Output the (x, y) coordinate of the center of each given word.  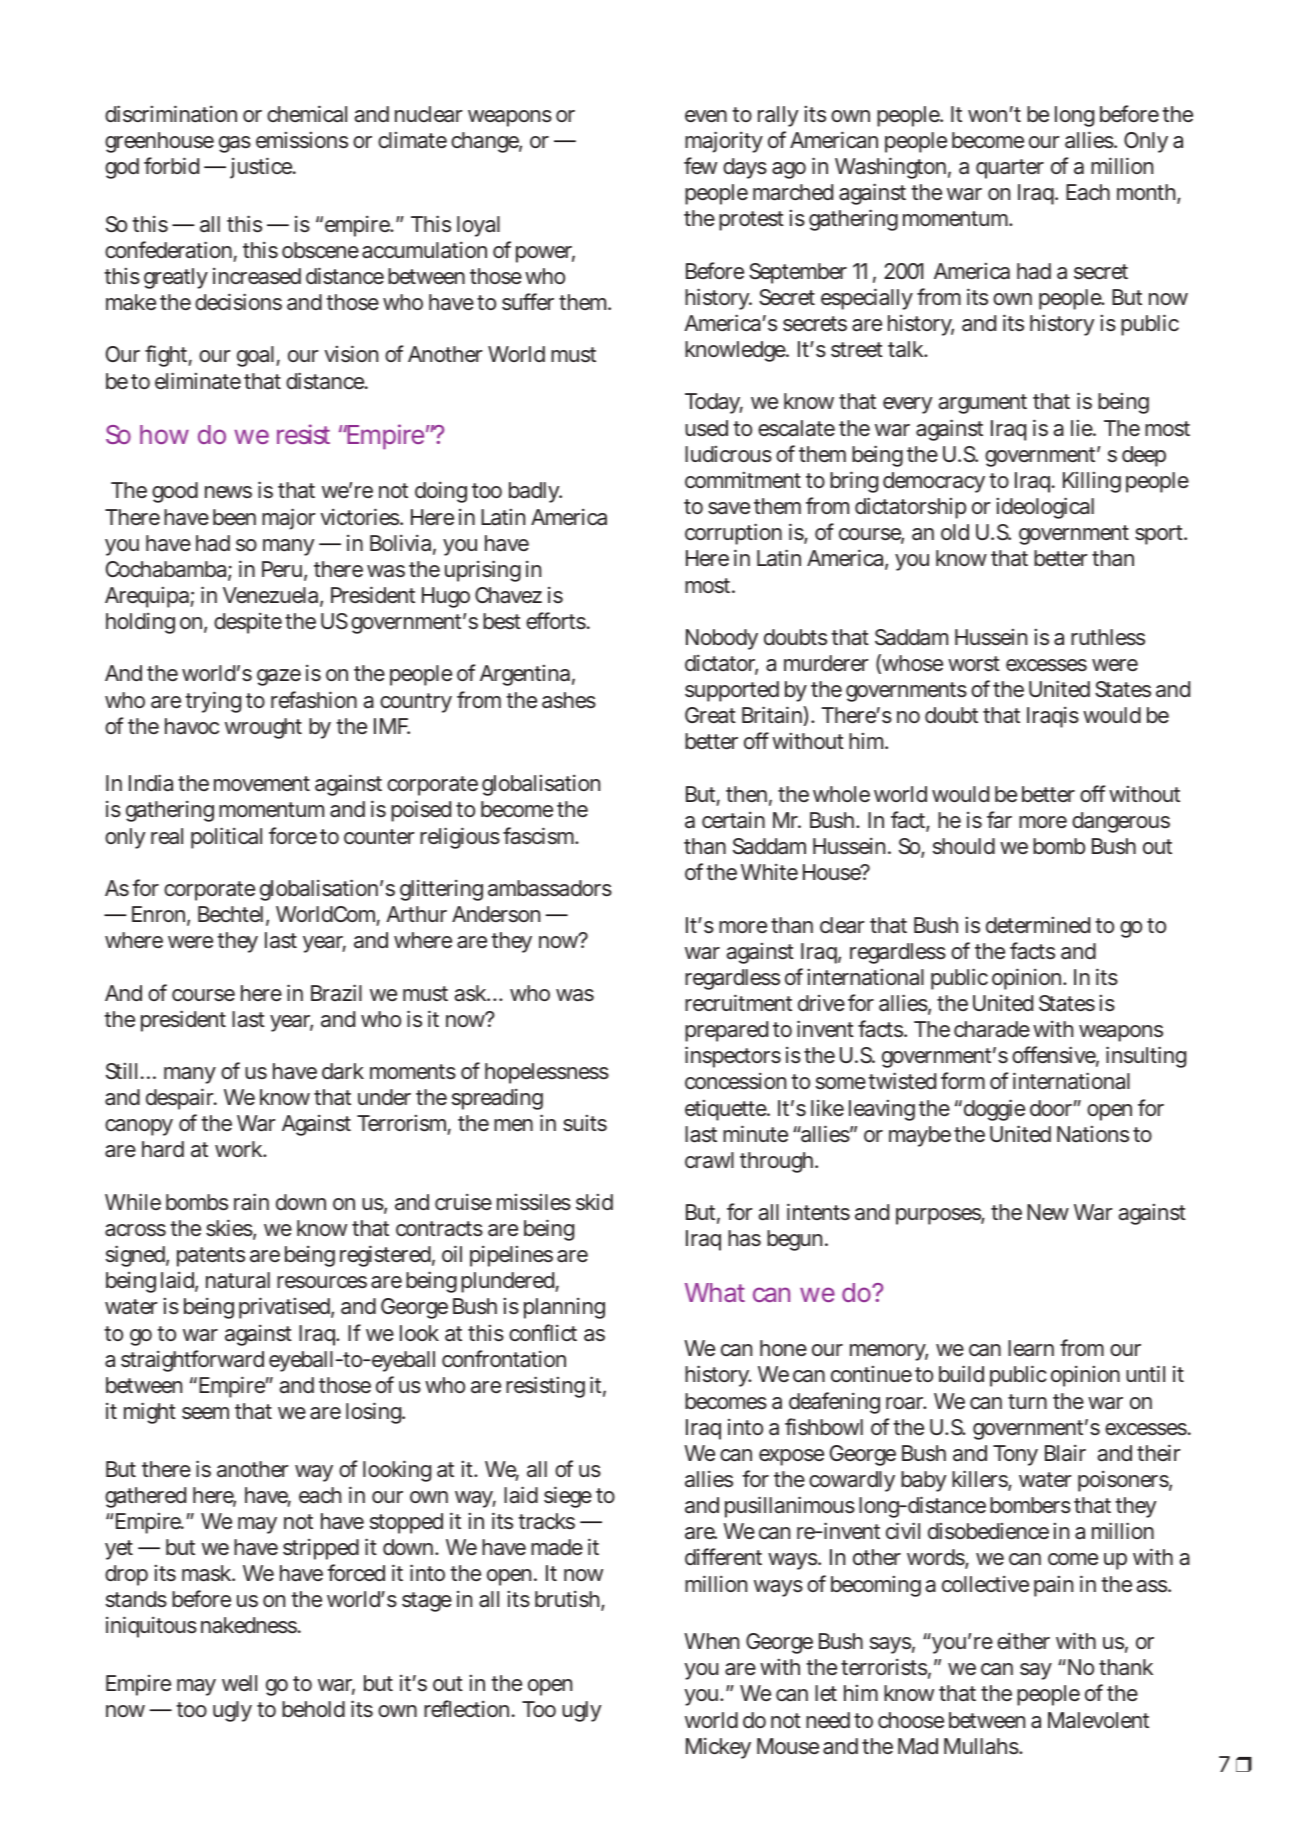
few (700, 165)
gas (235, 144)
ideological (1045, 508)
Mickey (718, 1748)
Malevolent (1098, 1720)
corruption (733, 534)
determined (1038, 925)
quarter (1010, 169)
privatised (286, 1308)
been (234, 517)
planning (564, 1308)
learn (1031, 1348)
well (239, 1683)
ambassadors (550, 888)
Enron (161, 915)
